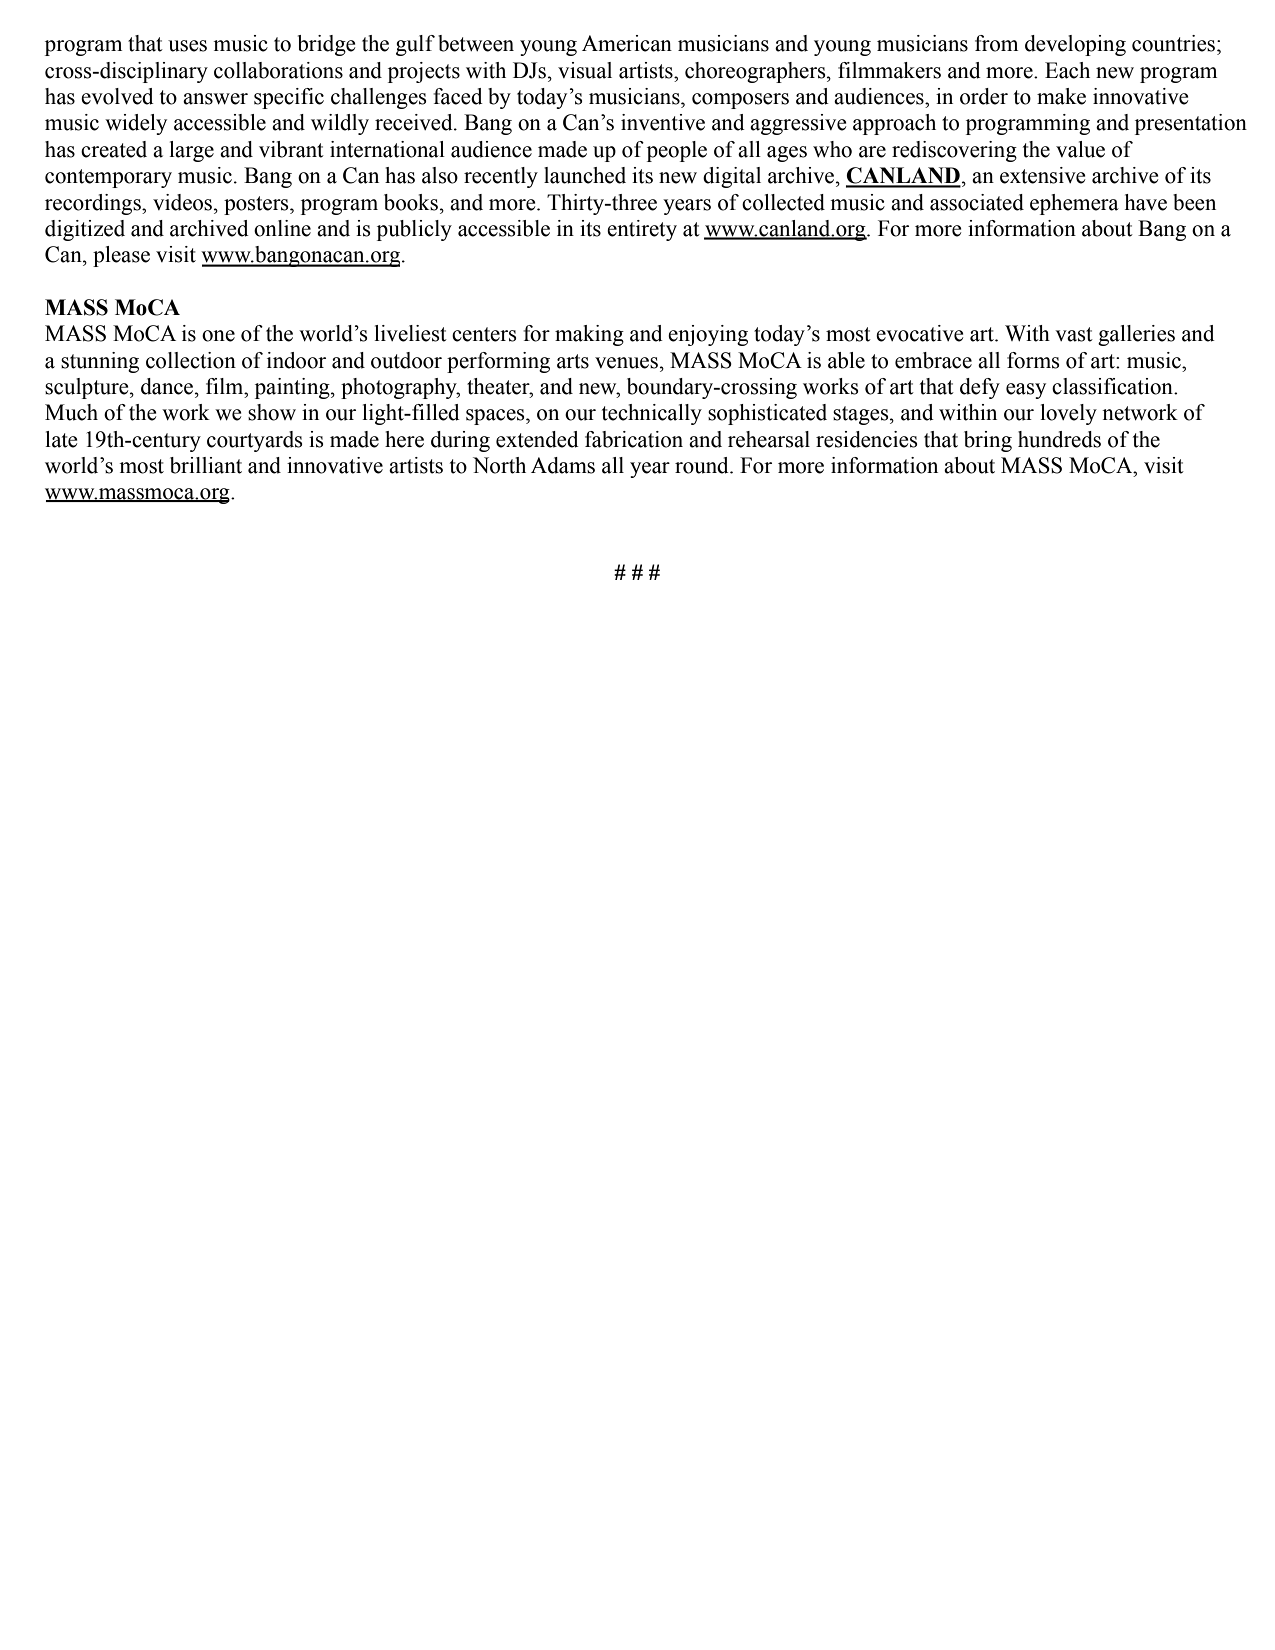  I want to click on please, so click(121, 256).
